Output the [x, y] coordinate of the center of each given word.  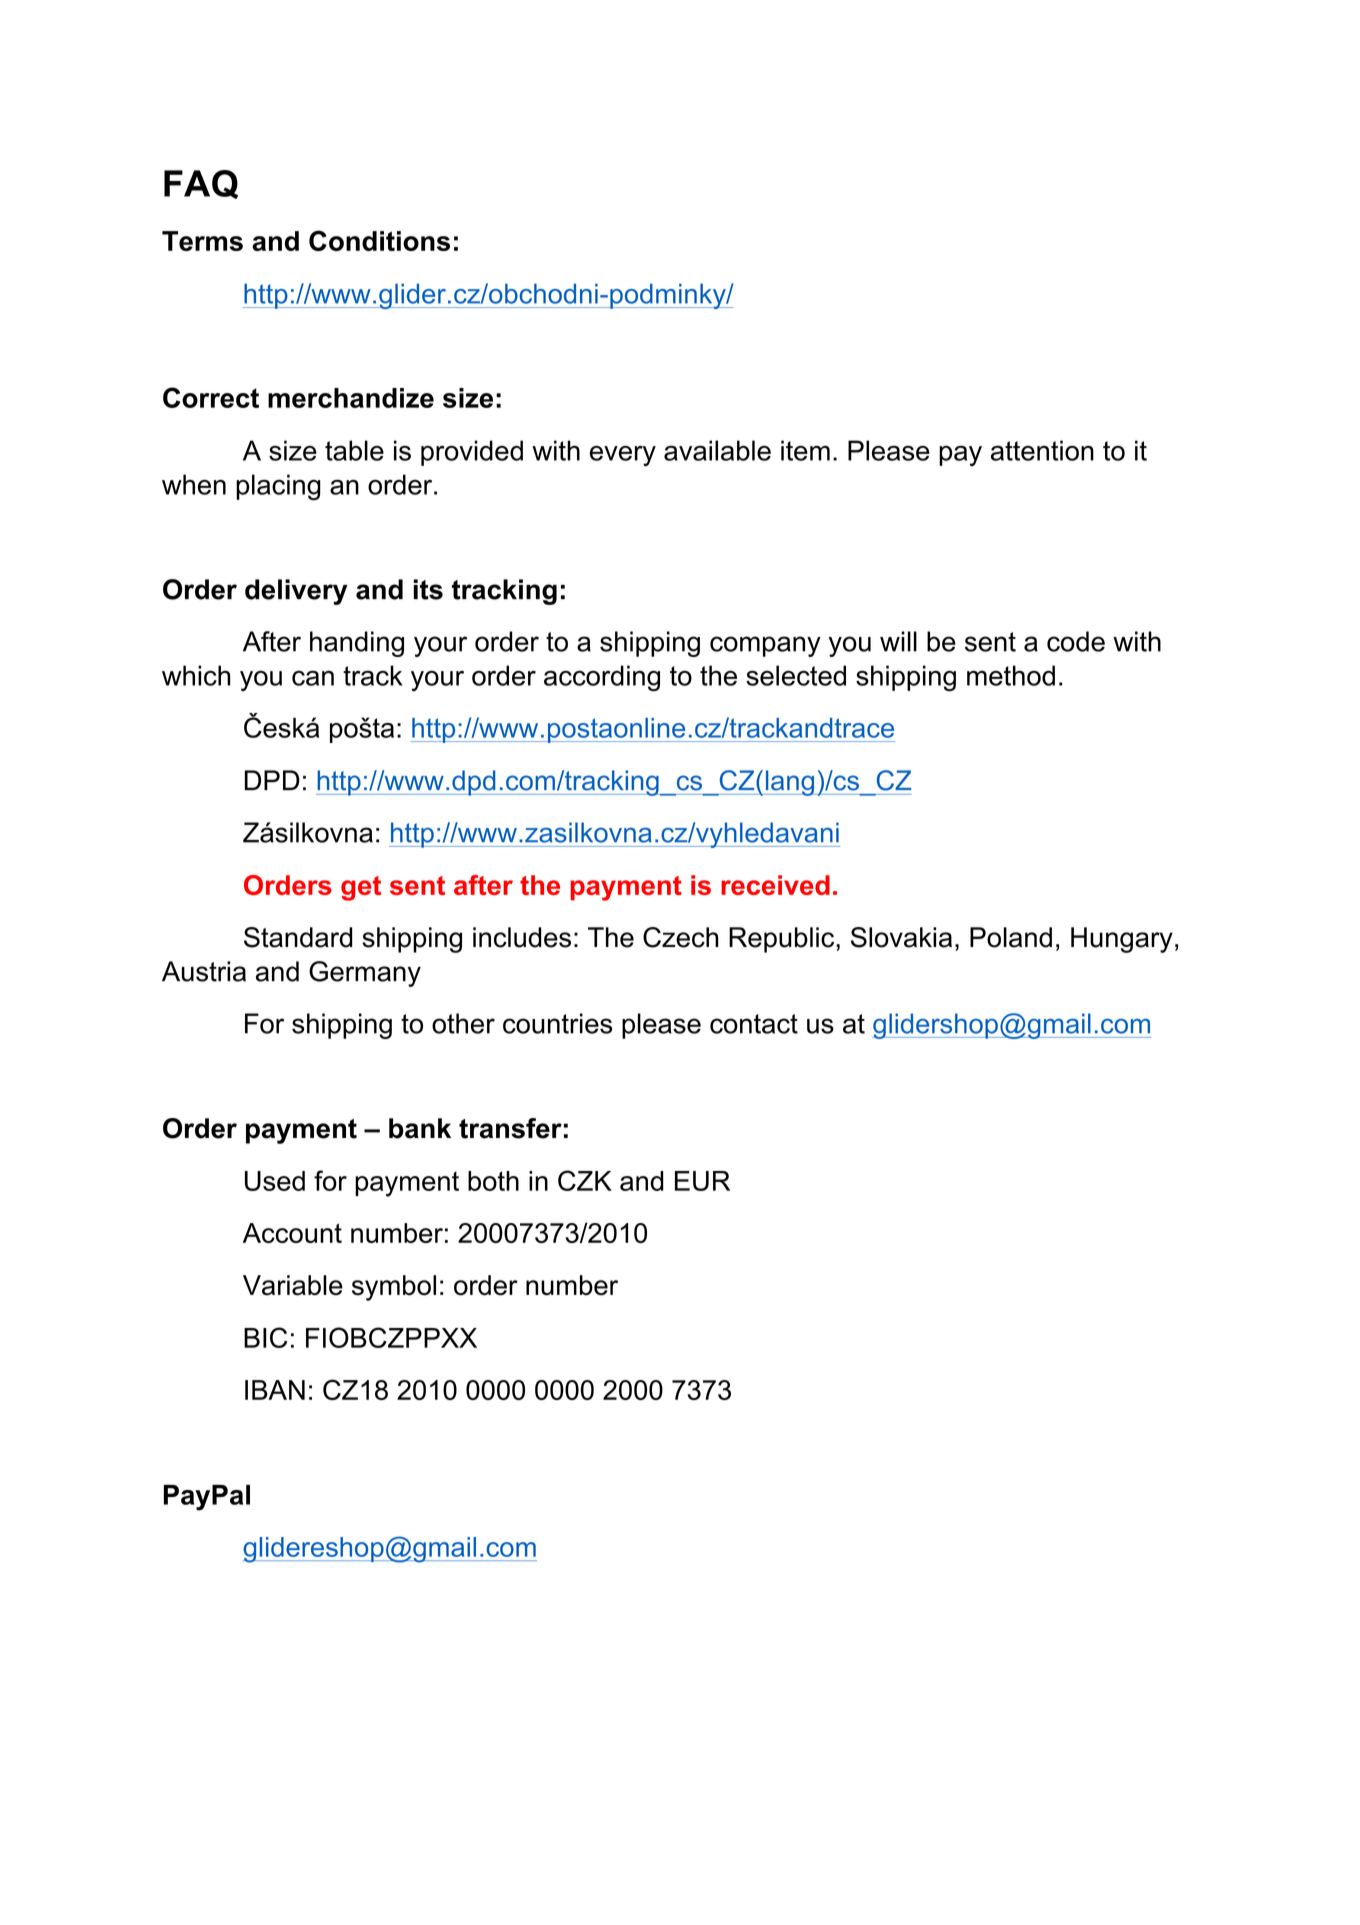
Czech [680, 937]
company [765, 646]
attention [1042, 450]
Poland [1011, 937]
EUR [702, 1181]
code [1076, 641]
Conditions [379, 240]
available [717, 450]
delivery [296, 592]
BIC [265, 1337]
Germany [365, 974]
